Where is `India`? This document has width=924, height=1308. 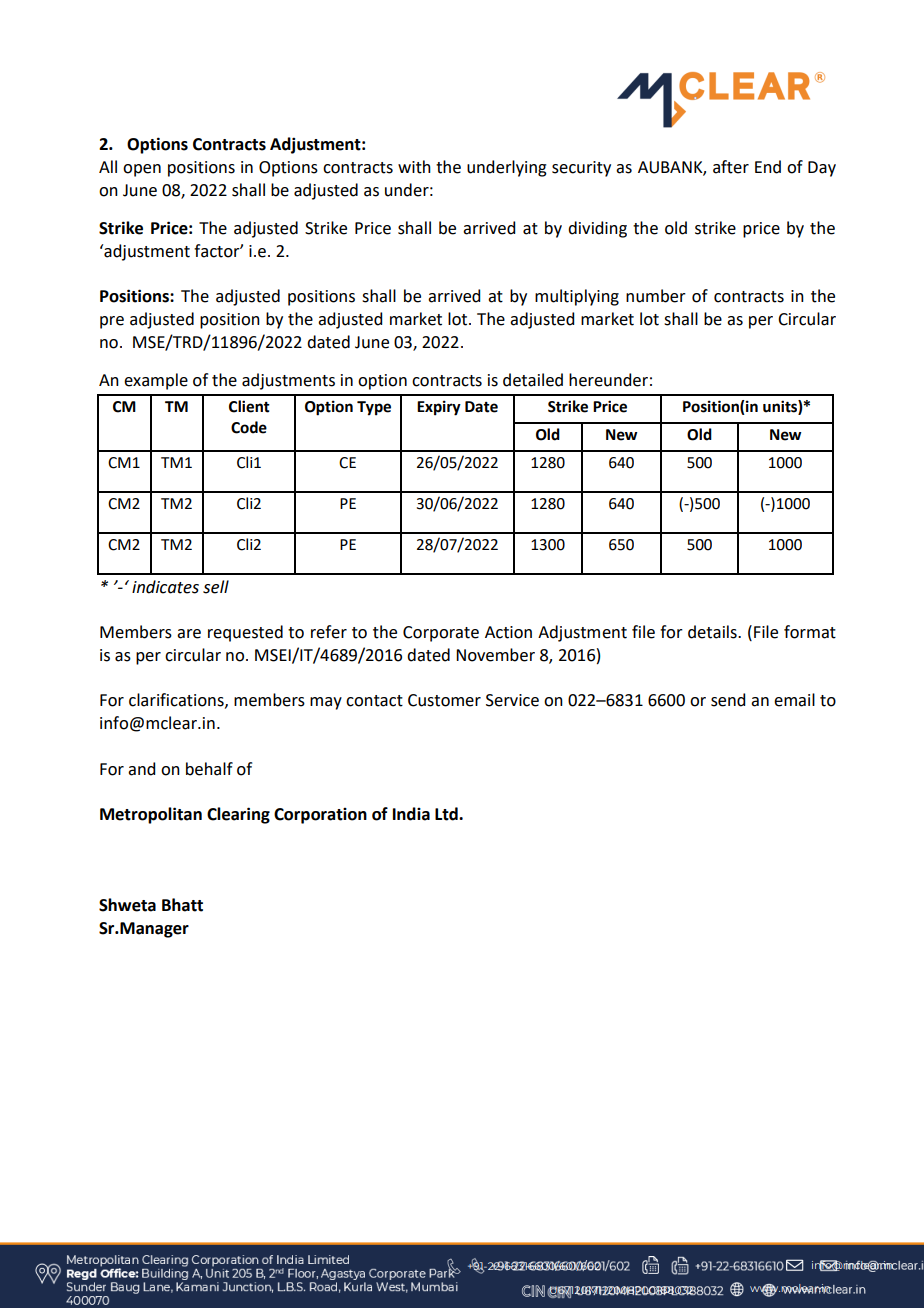 India is located at coordinates (411, 814).
